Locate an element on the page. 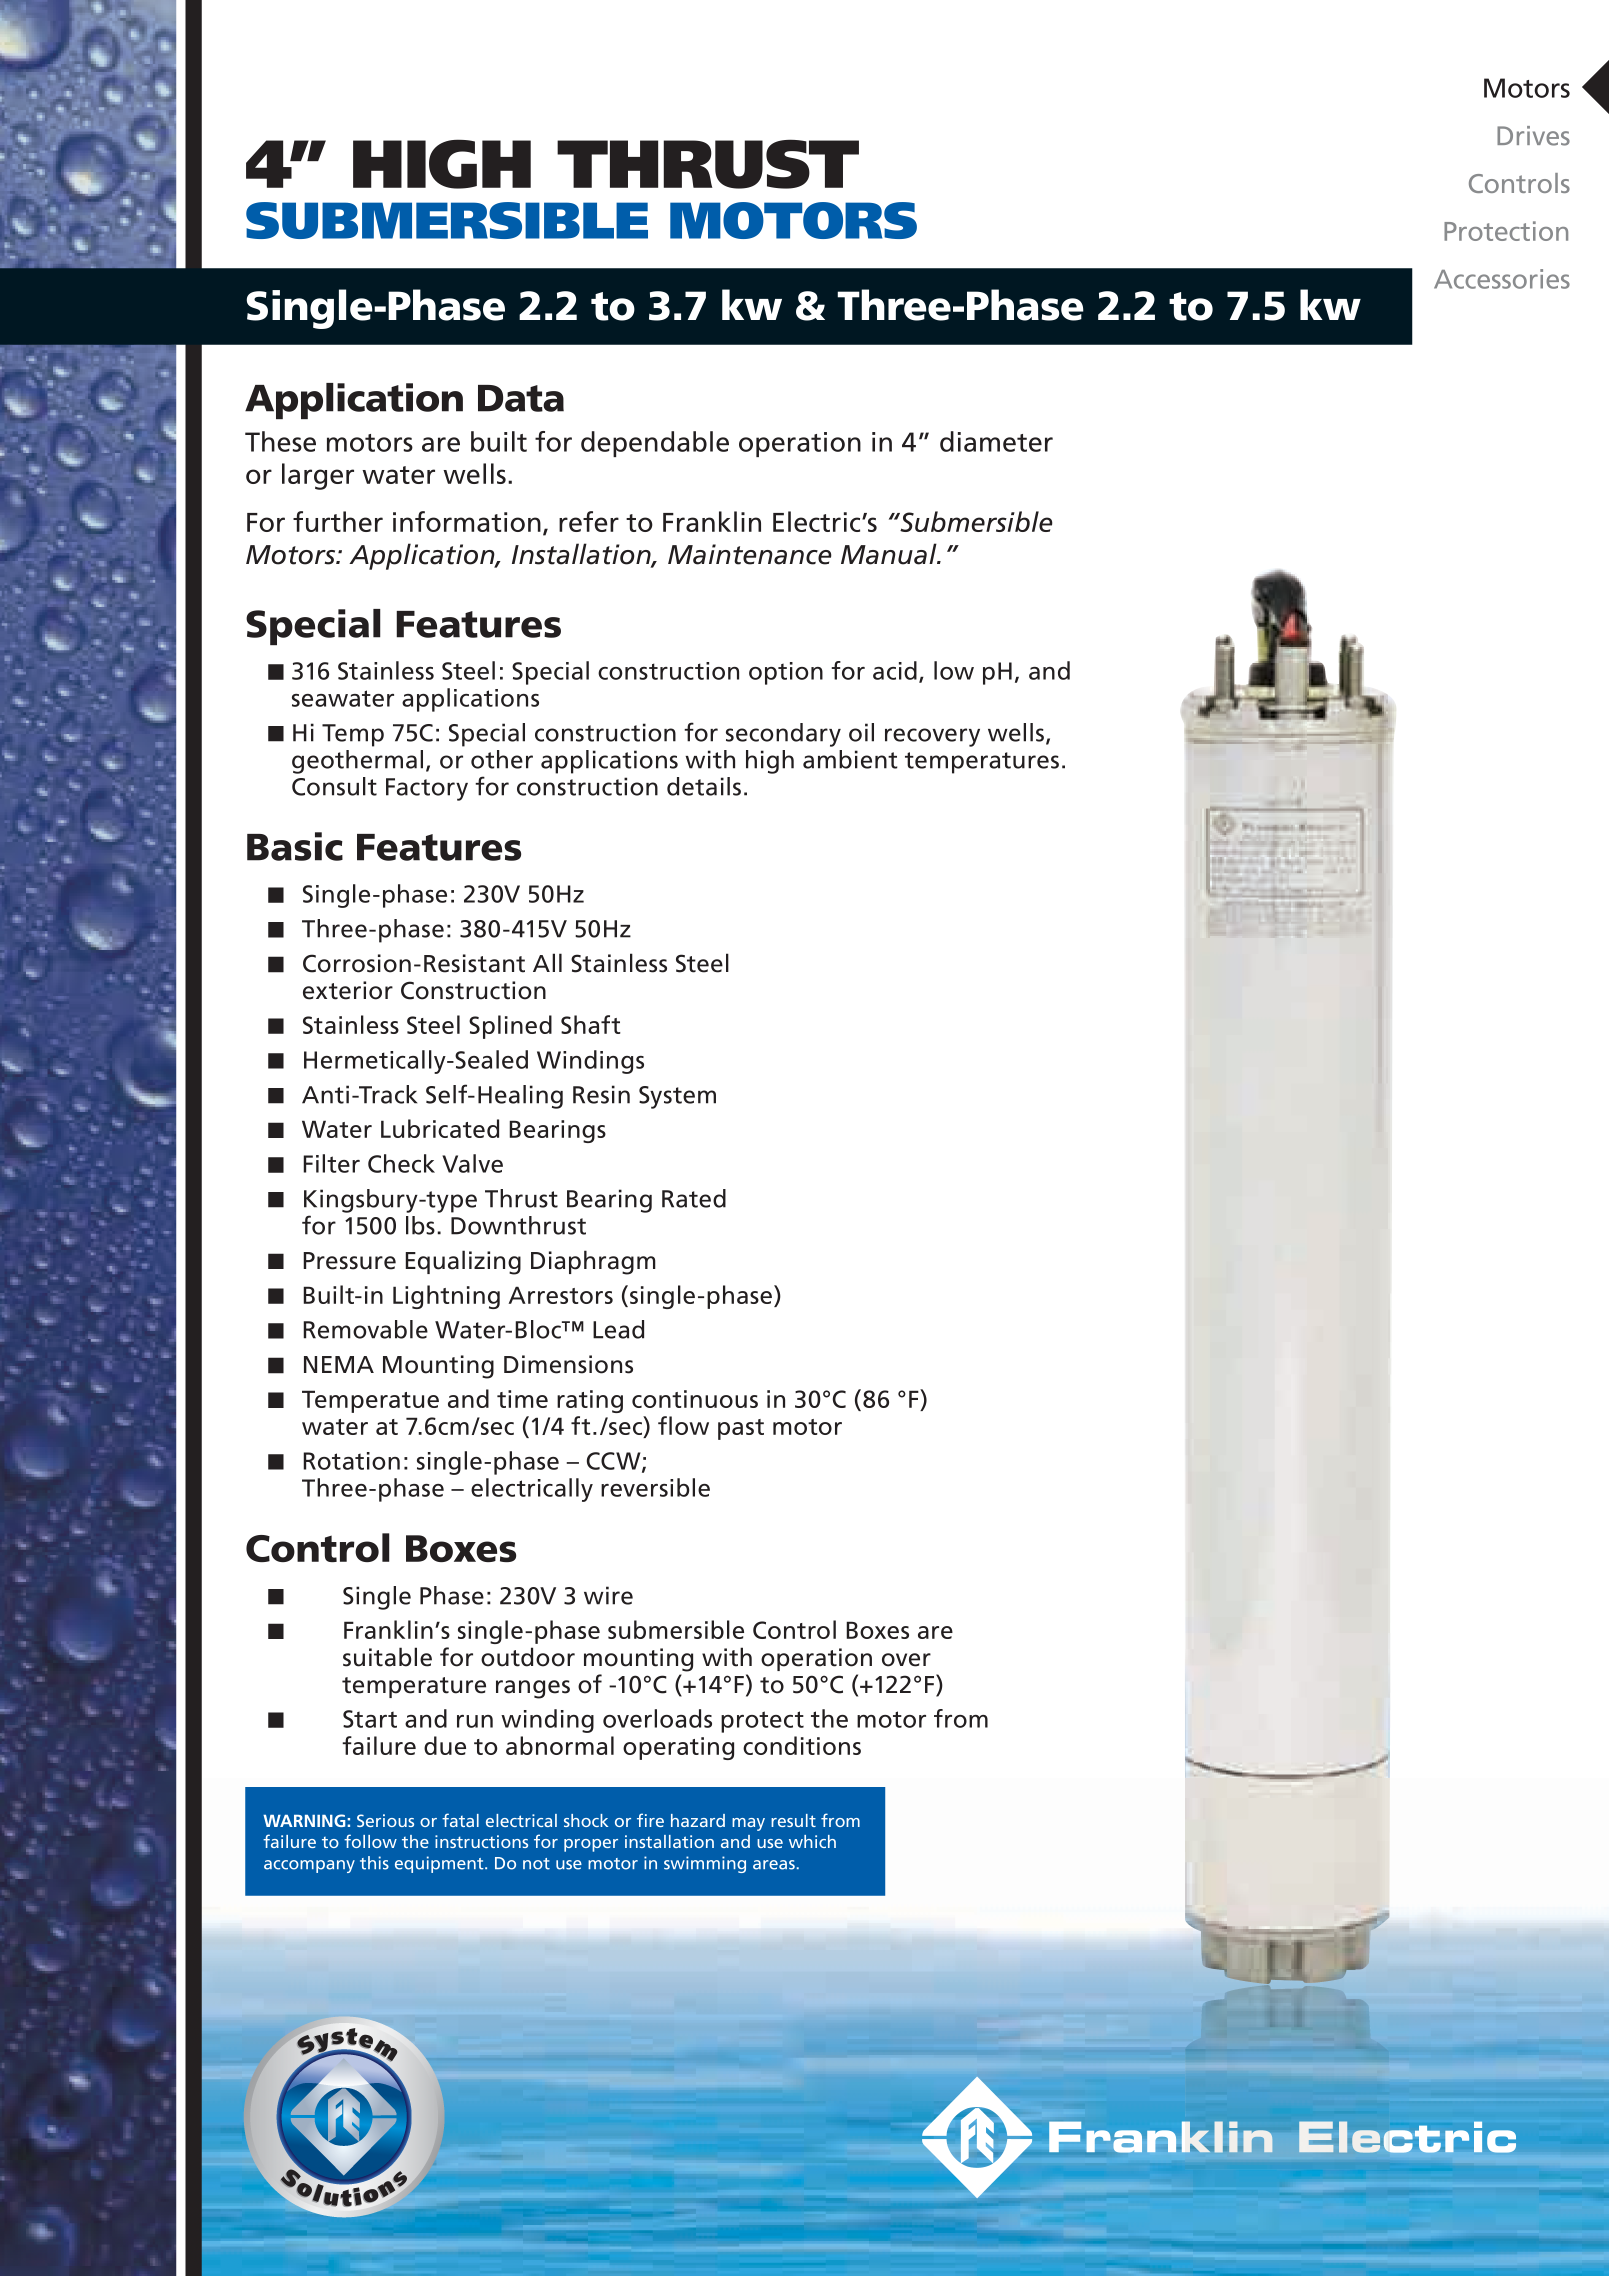 The height and width of the document is (2276, 1609). Drives is located at coordinates (1533, 136).
